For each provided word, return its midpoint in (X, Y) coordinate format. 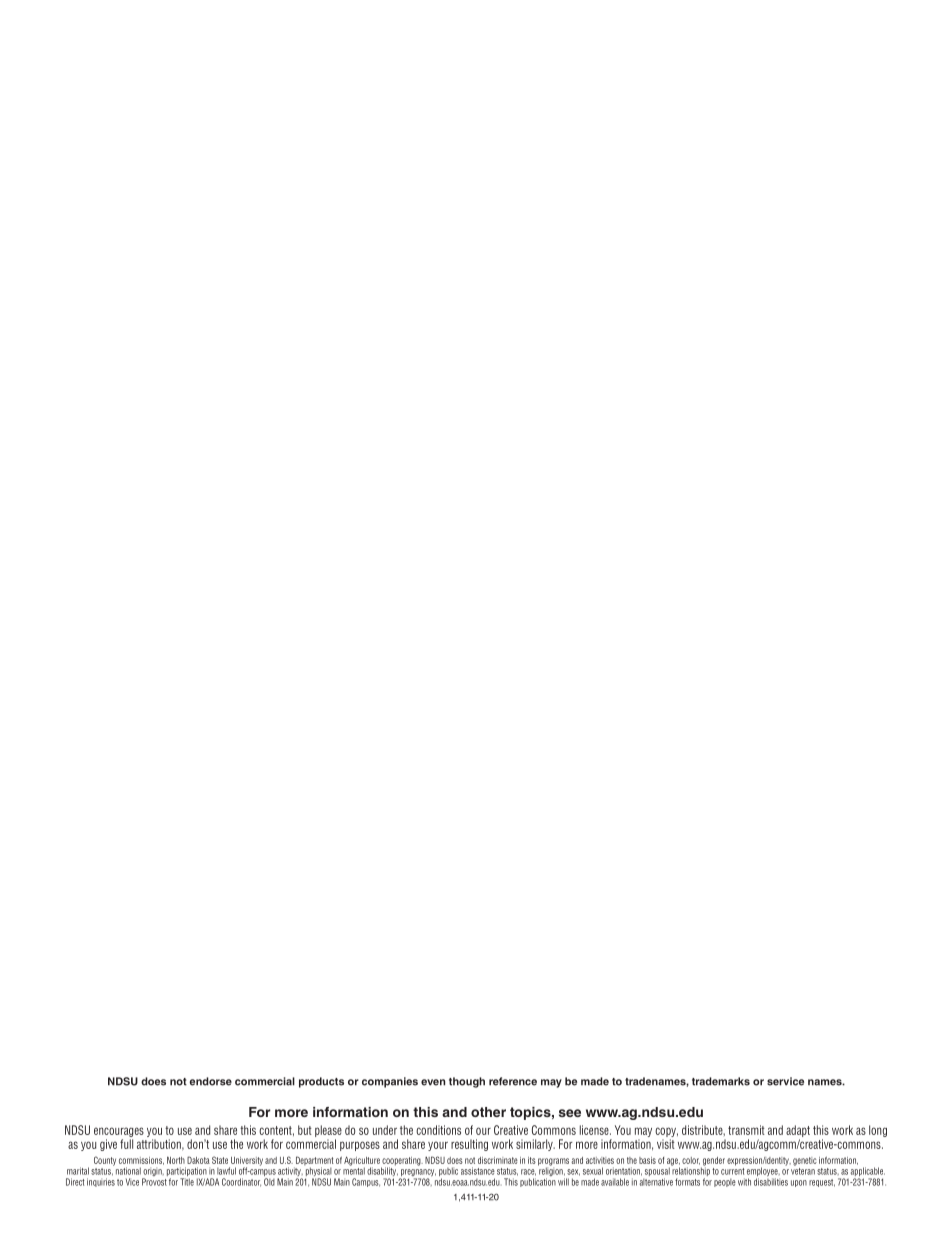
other (488, 1112)
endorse (211, 1081)
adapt (798, 1132)
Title (187, 1182)
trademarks (721, 1081)
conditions (438, 1130)
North (176, 1160)
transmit (746, 1130)
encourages (119, 1133)
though (467, 1082)
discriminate (498, 1160)
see (570, 1113)
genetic (805, 1161)
